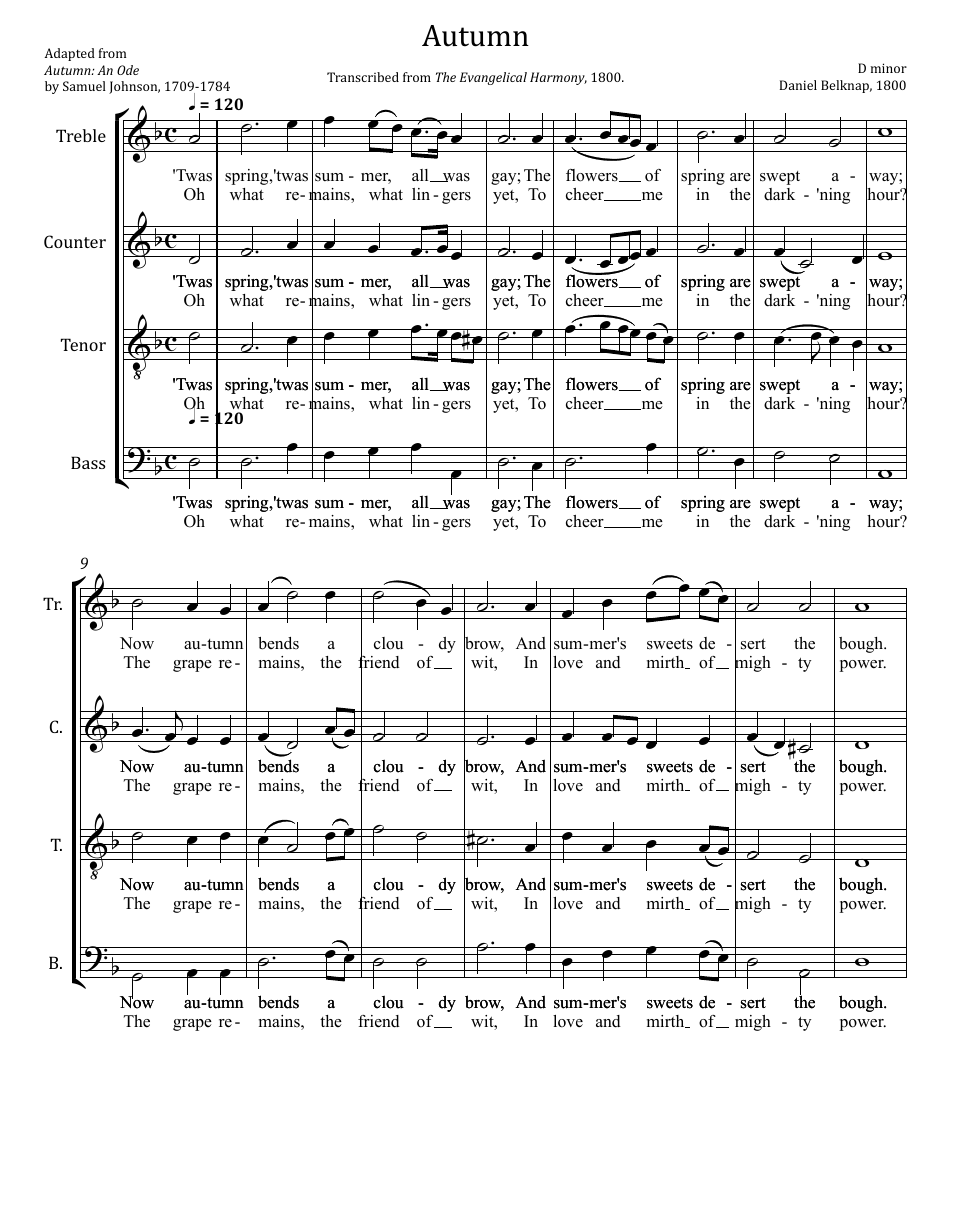 Image resolution: width=953 pixels, height=1232 pixels. I want to click on Counter, so click(75, 241).
